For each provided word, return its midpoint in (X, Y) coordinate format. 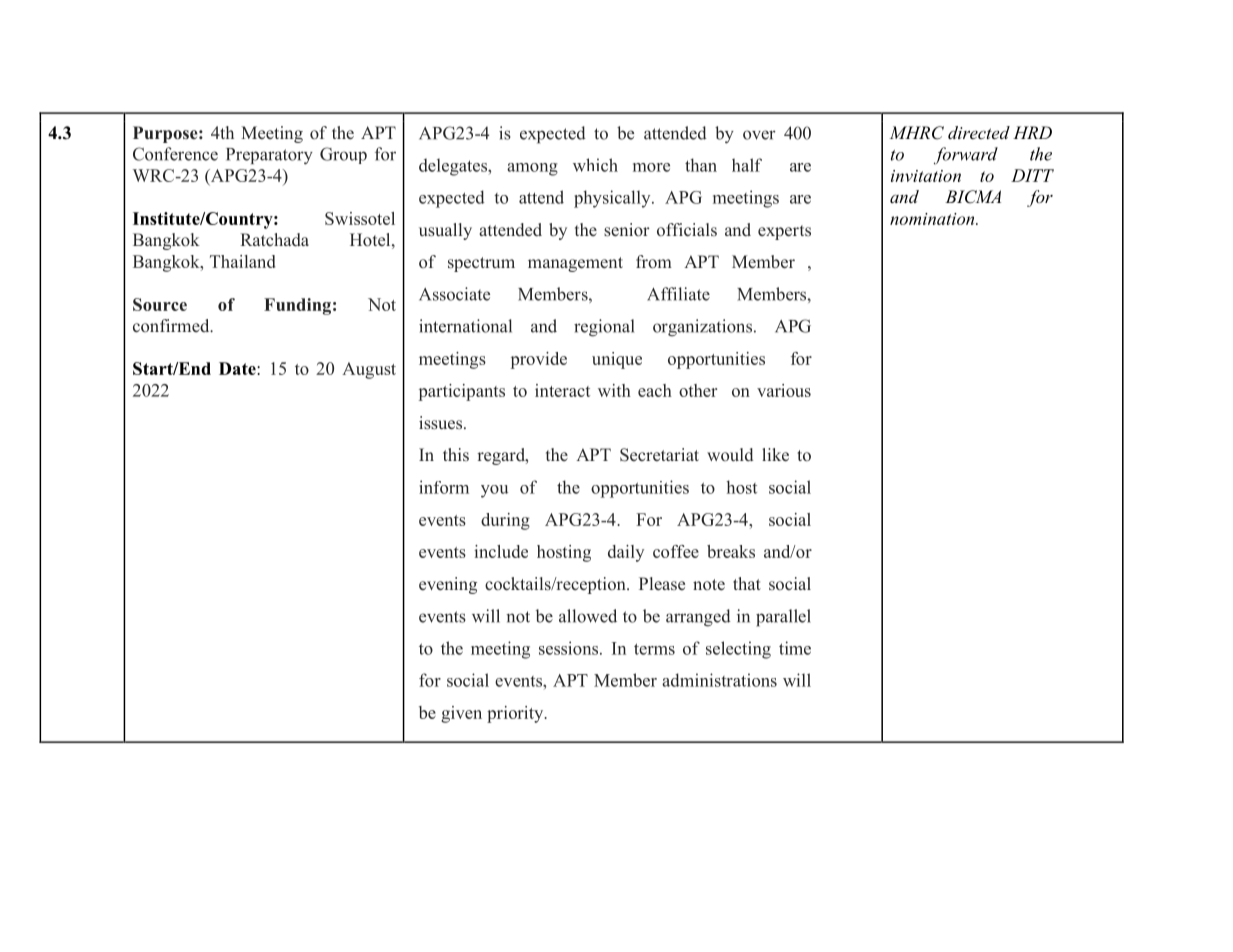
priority (516, 714)
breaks (731, 551)
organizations (704, 328)
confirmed (172, 325)
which (595, 165)
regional (604, 328)
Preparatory (269, 156)
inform (444, 487)
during (505, 521)
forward (966, 155)
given (461, 714)
